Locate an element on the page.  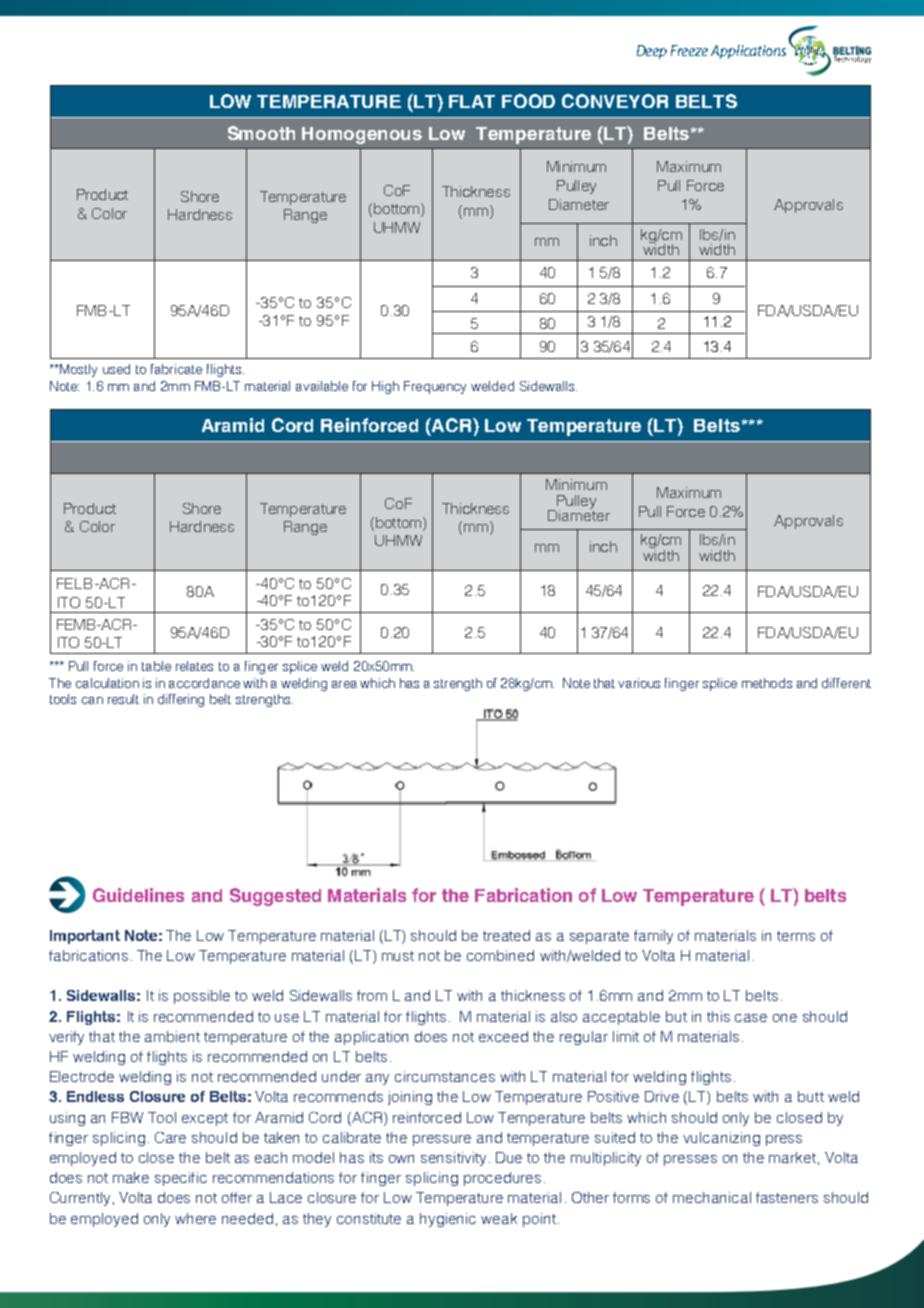
fasteners is located at coordinates (787, 1197).
